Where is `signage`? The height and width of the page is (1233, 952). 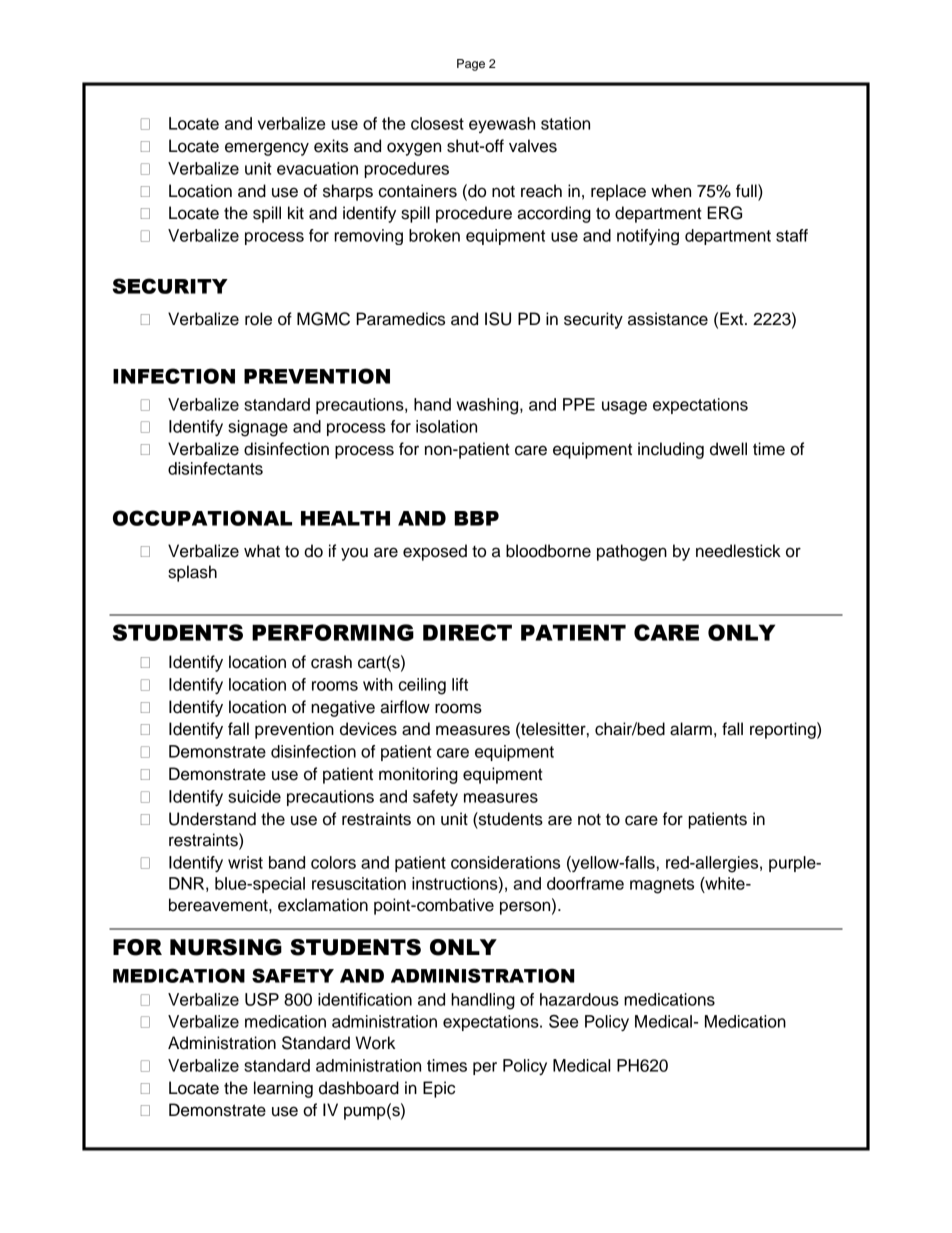 signage is located at coordinates (258, 428).
